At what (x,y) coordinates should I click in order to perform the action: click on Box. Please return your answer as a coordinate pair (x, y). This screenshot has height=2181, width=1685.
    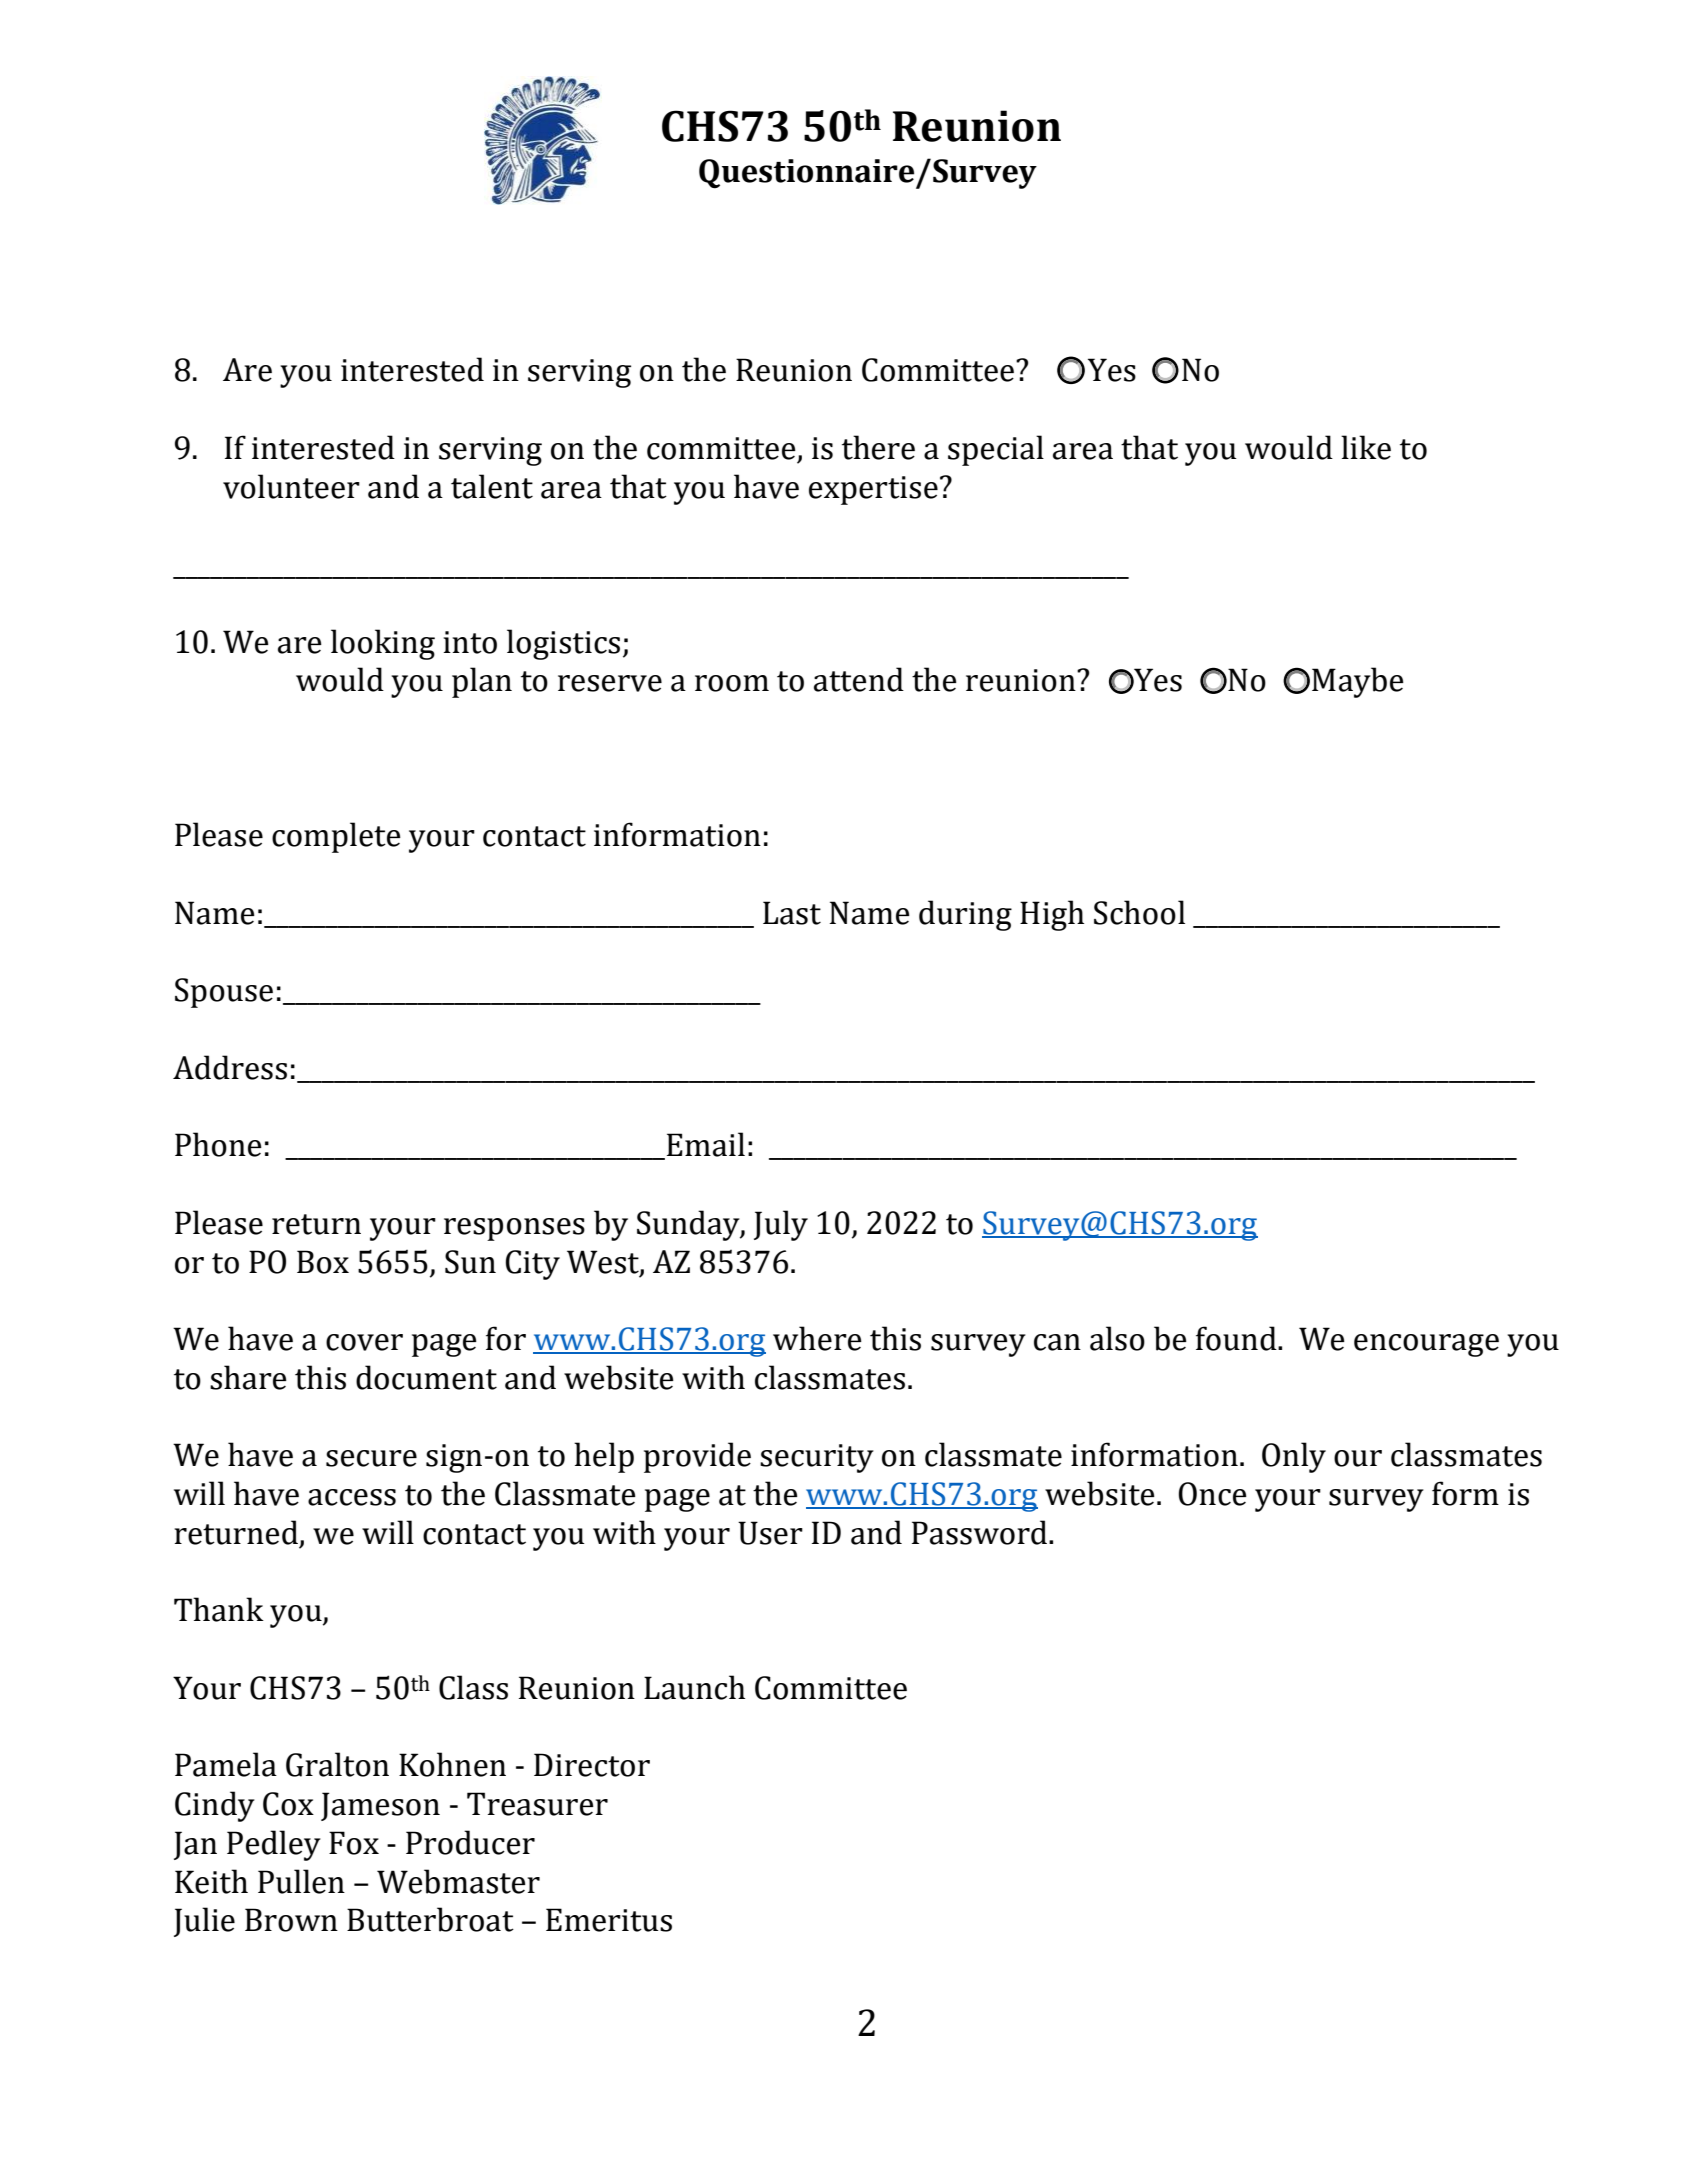
    Looking at the image, I should click on (323, 1262).
